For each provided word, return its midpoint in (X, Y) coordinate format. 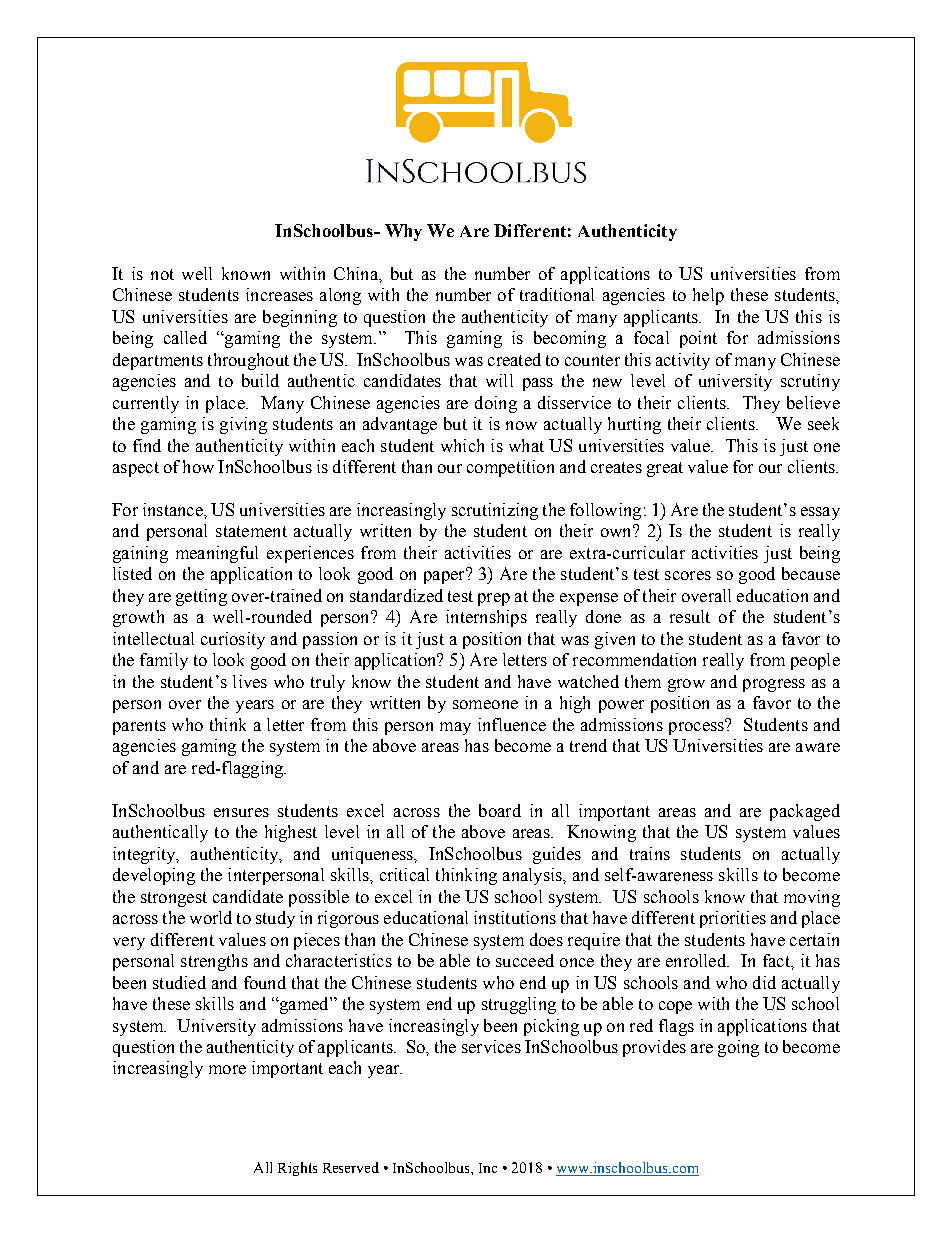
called (185, 337)
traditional (557, 294)
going (738, 1048)
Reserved (351, 1167)
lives (250, 681)
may (455, 728)
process (697, 727)
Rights (297, 1169)
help (708, 296)
